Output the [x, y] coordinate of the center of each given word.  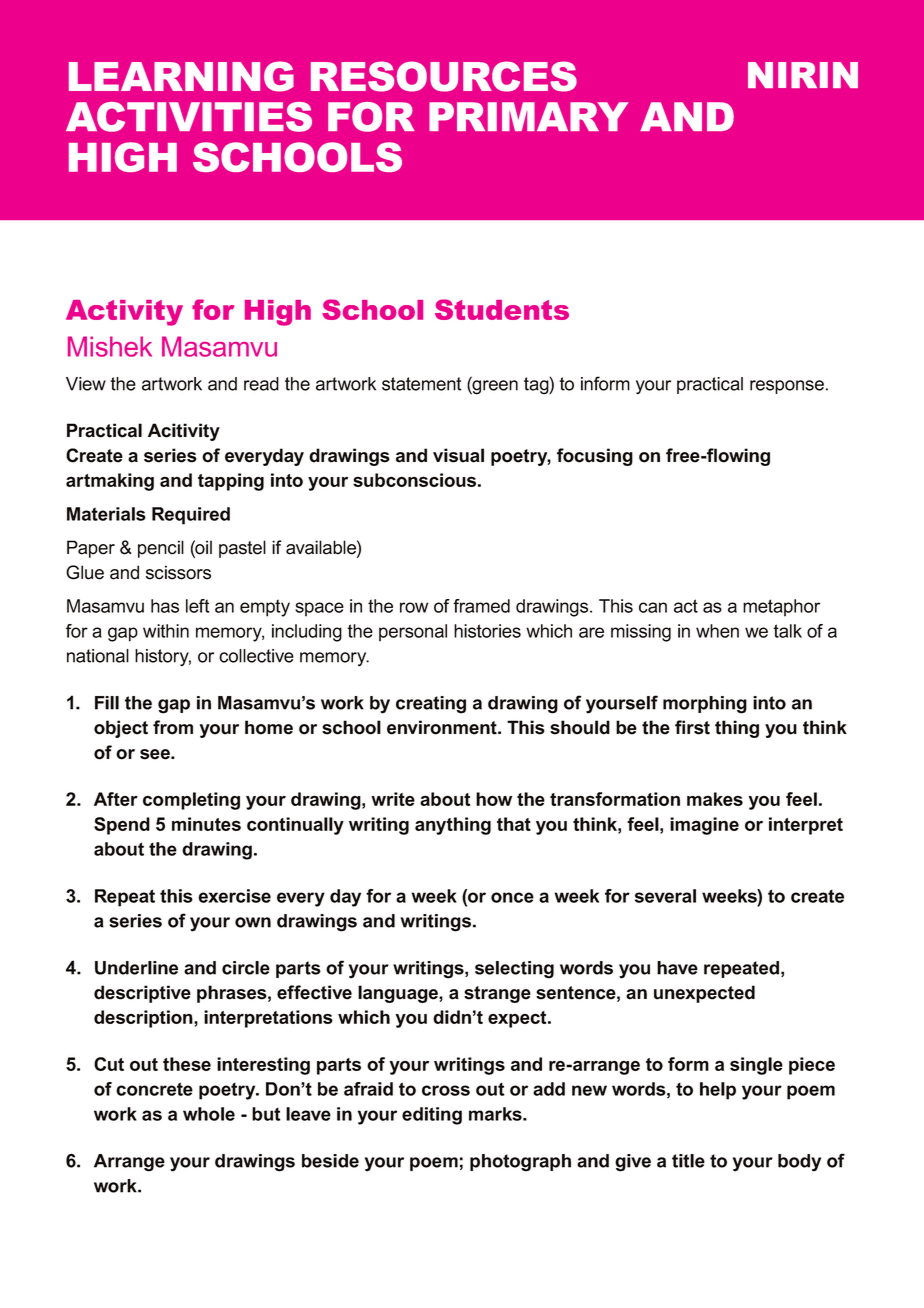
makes [715, 799]
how [494, 799]
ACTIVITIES [189, 117]
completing [191, 801]
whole [209, 1114]
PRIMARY [529, 116]
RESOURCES [444, 76]
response [787, 387]
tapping [231, 482]
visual [458, 455]
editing [432, 1116]
